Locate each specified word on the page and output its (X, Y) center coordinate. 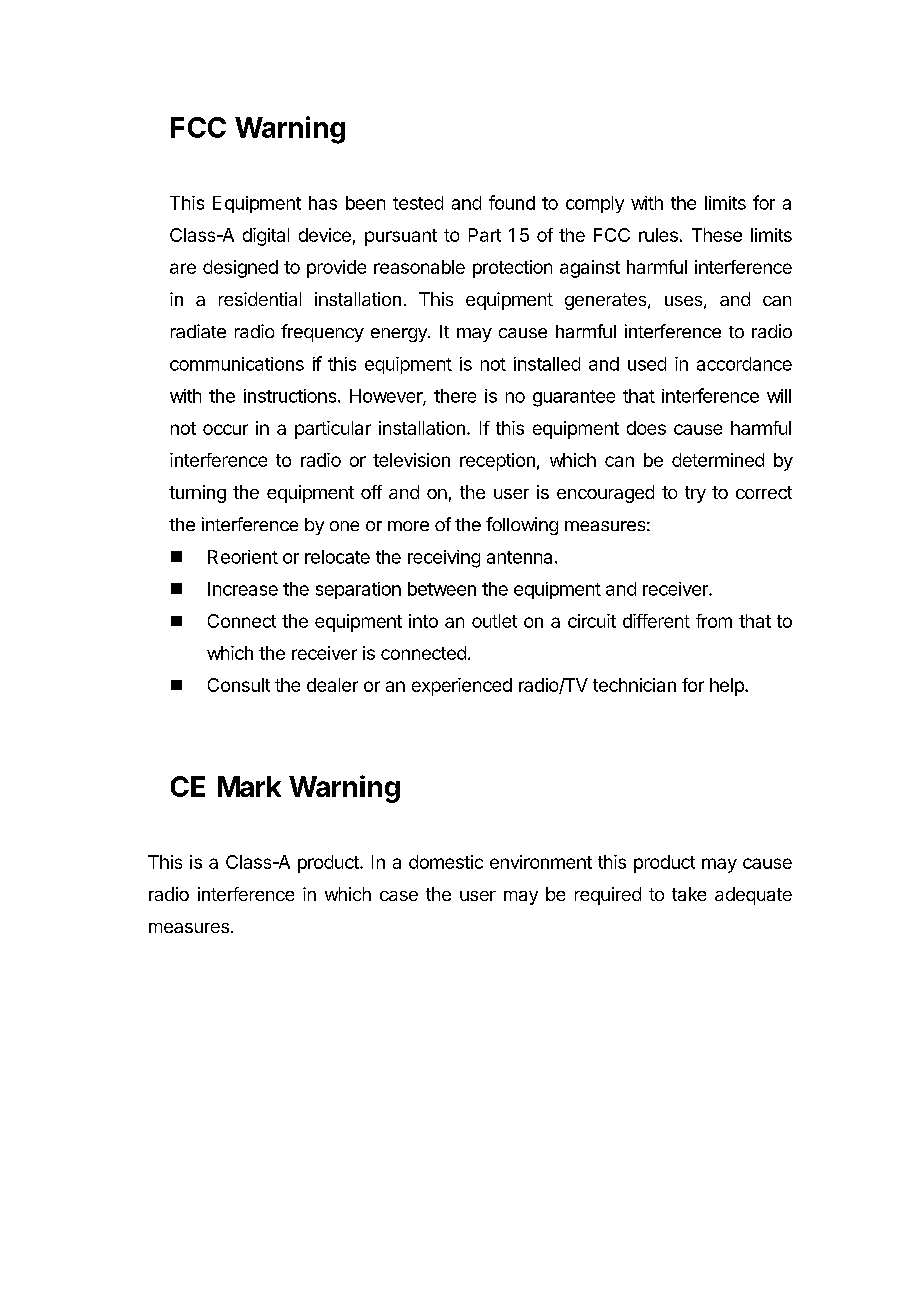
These (717, 235)
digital (266, 237)
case (399, 896)
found (512, 202)
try (695, 494)
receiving (444, 559)
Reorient (243, 557)
